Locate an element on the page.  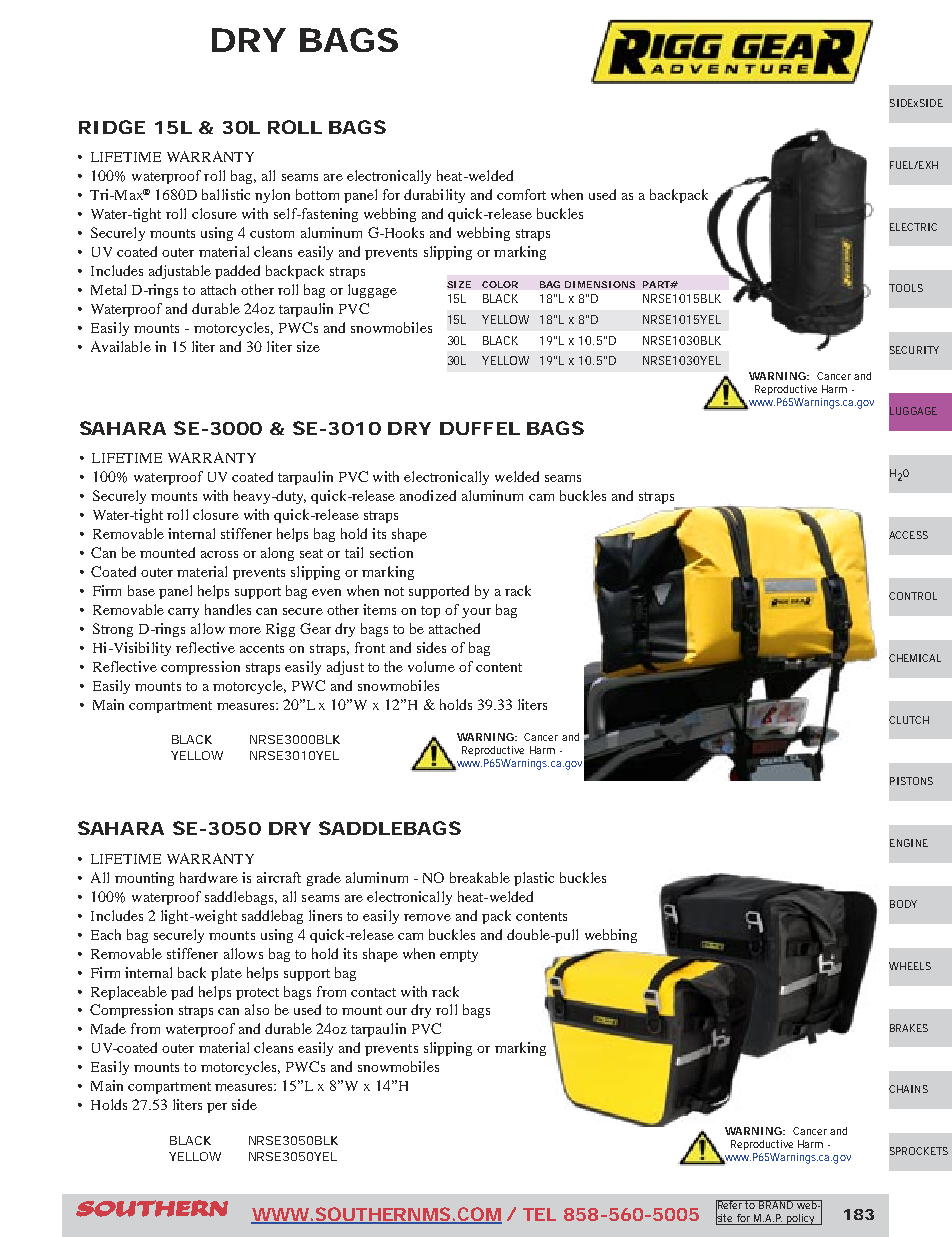
your is located at coordinates (476, 613).
